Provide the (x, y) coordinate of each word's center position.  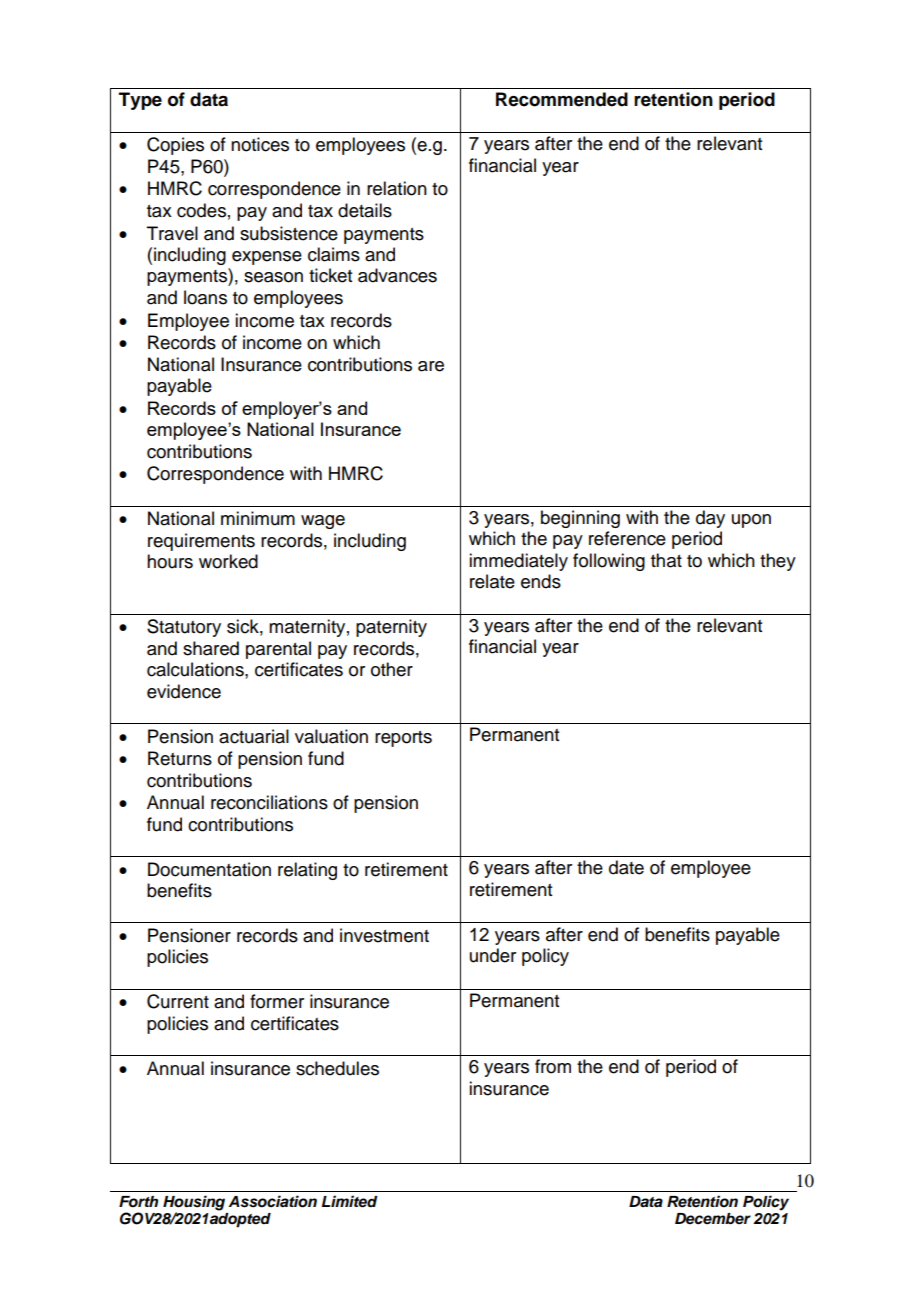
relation (397, 188)
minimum (258, 518)
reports (403, 739)
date (626, 867)
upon (751, 521)
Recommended (562, 99)
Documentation (209, 869)
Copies (175, 146)
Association (272, 1201)
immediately (518, 562)
